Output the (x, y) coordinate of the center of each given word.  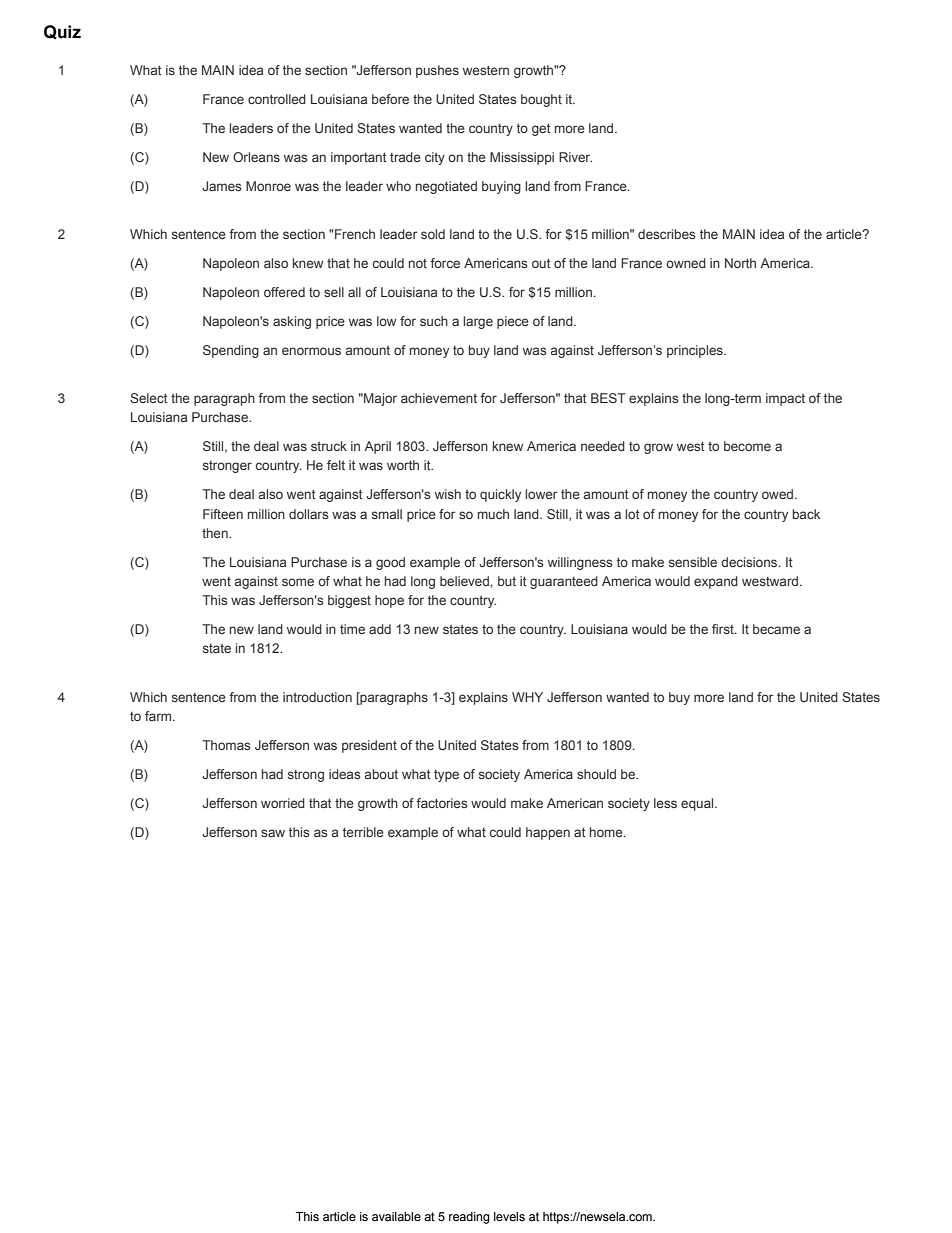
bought (541, 100)
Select (149, 398)
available (396, 1216)
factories (442, 803)
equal (698, 804)
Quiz (62, 32)
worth (403, 465)
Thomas (226, 745)
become (747, 446)
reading (469, 1218)
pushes (437, 71)
